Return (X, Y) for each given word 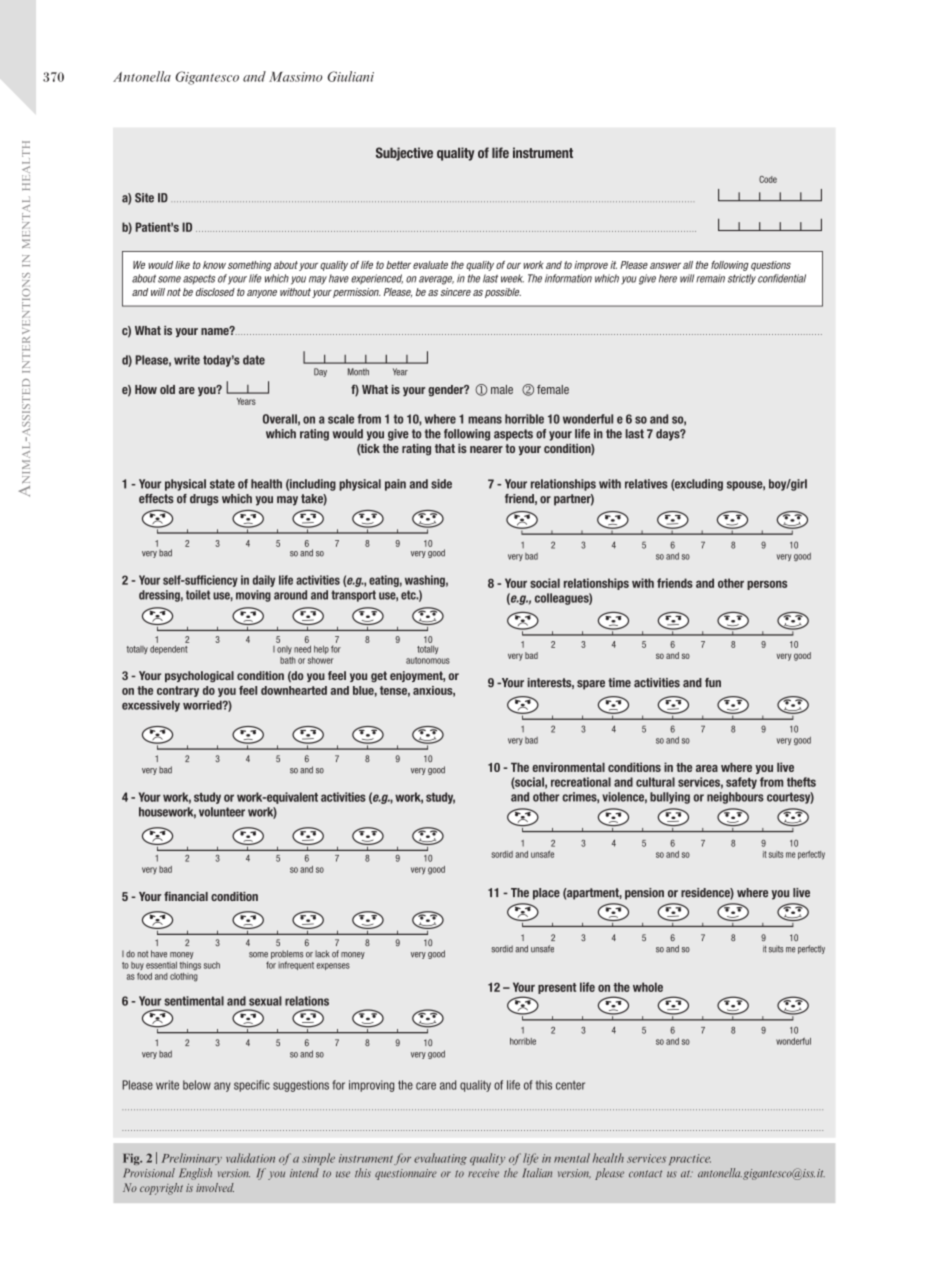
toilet (198, 595)
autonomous (428, 660)
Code (768, 179)
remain (710, 278)
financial (186, 896)
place (546, 894)
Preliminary (191, 1159)
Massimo (295, 77)
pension (644, 894)
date (254, 360)
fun (713, 682)
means (485, 420)
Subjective (404, 154)
